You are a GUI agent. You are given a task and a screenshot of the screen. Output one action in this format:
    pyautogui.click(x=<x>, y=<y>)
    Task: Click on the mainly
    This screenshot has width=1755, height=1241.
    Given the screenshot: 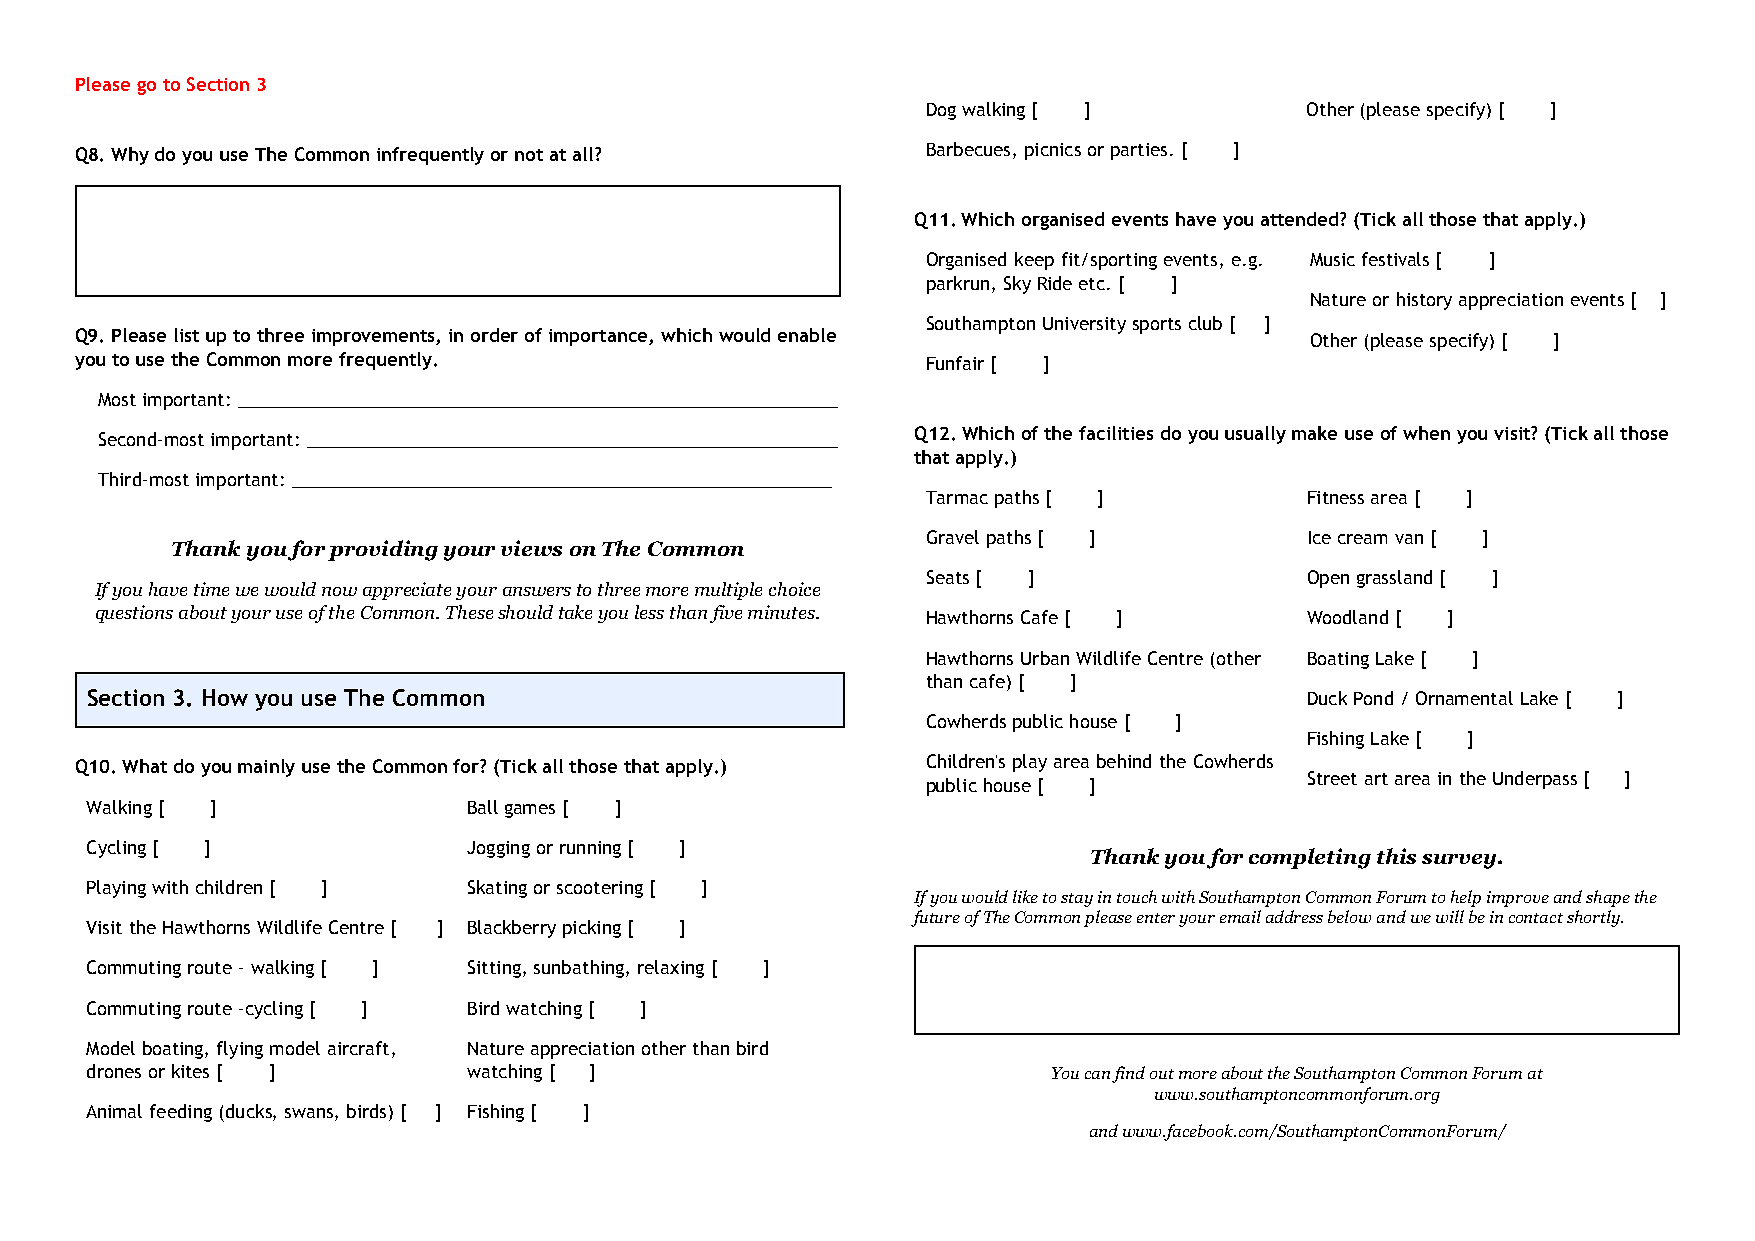 What is the action you would take?
    pyautogui.click(x=266, y=768)
